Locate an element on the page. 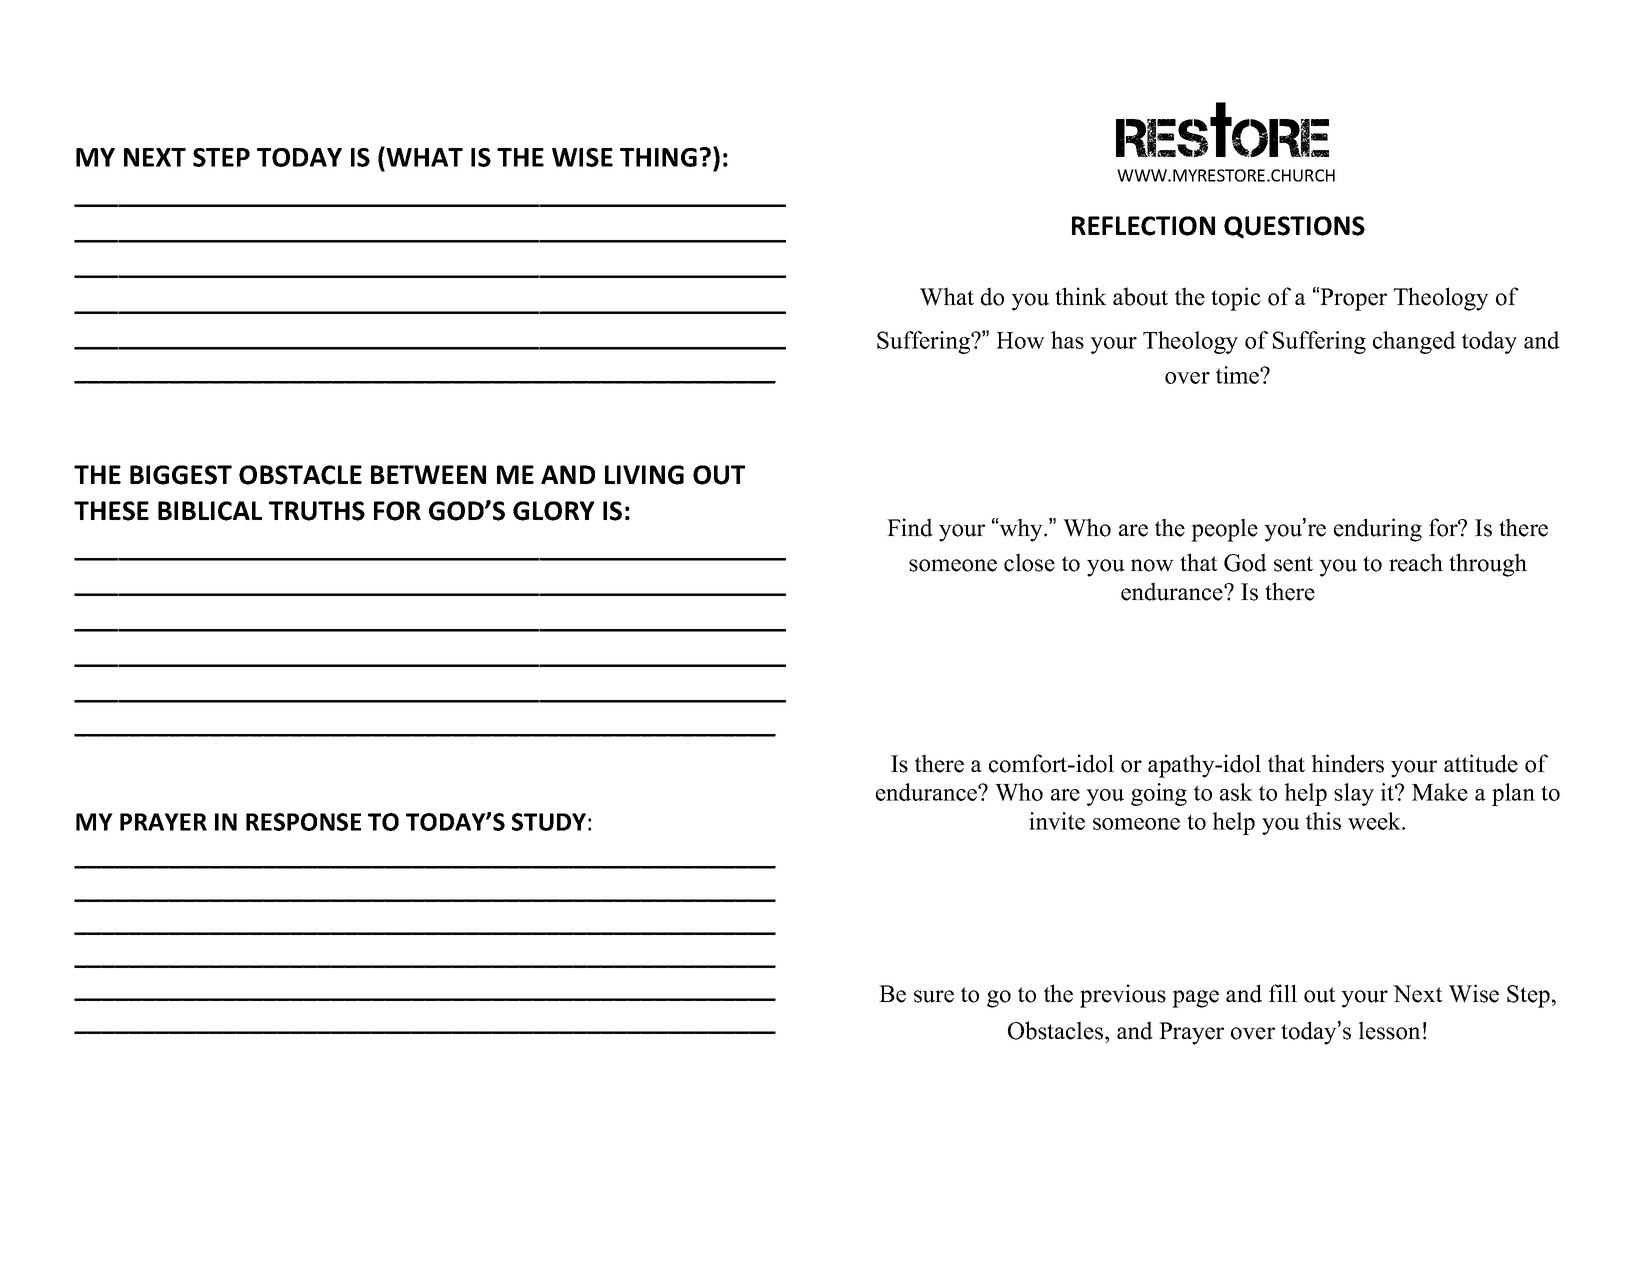 The height and width of the document is (1274, 1649). previous is located at coordinates (1123, 996).
